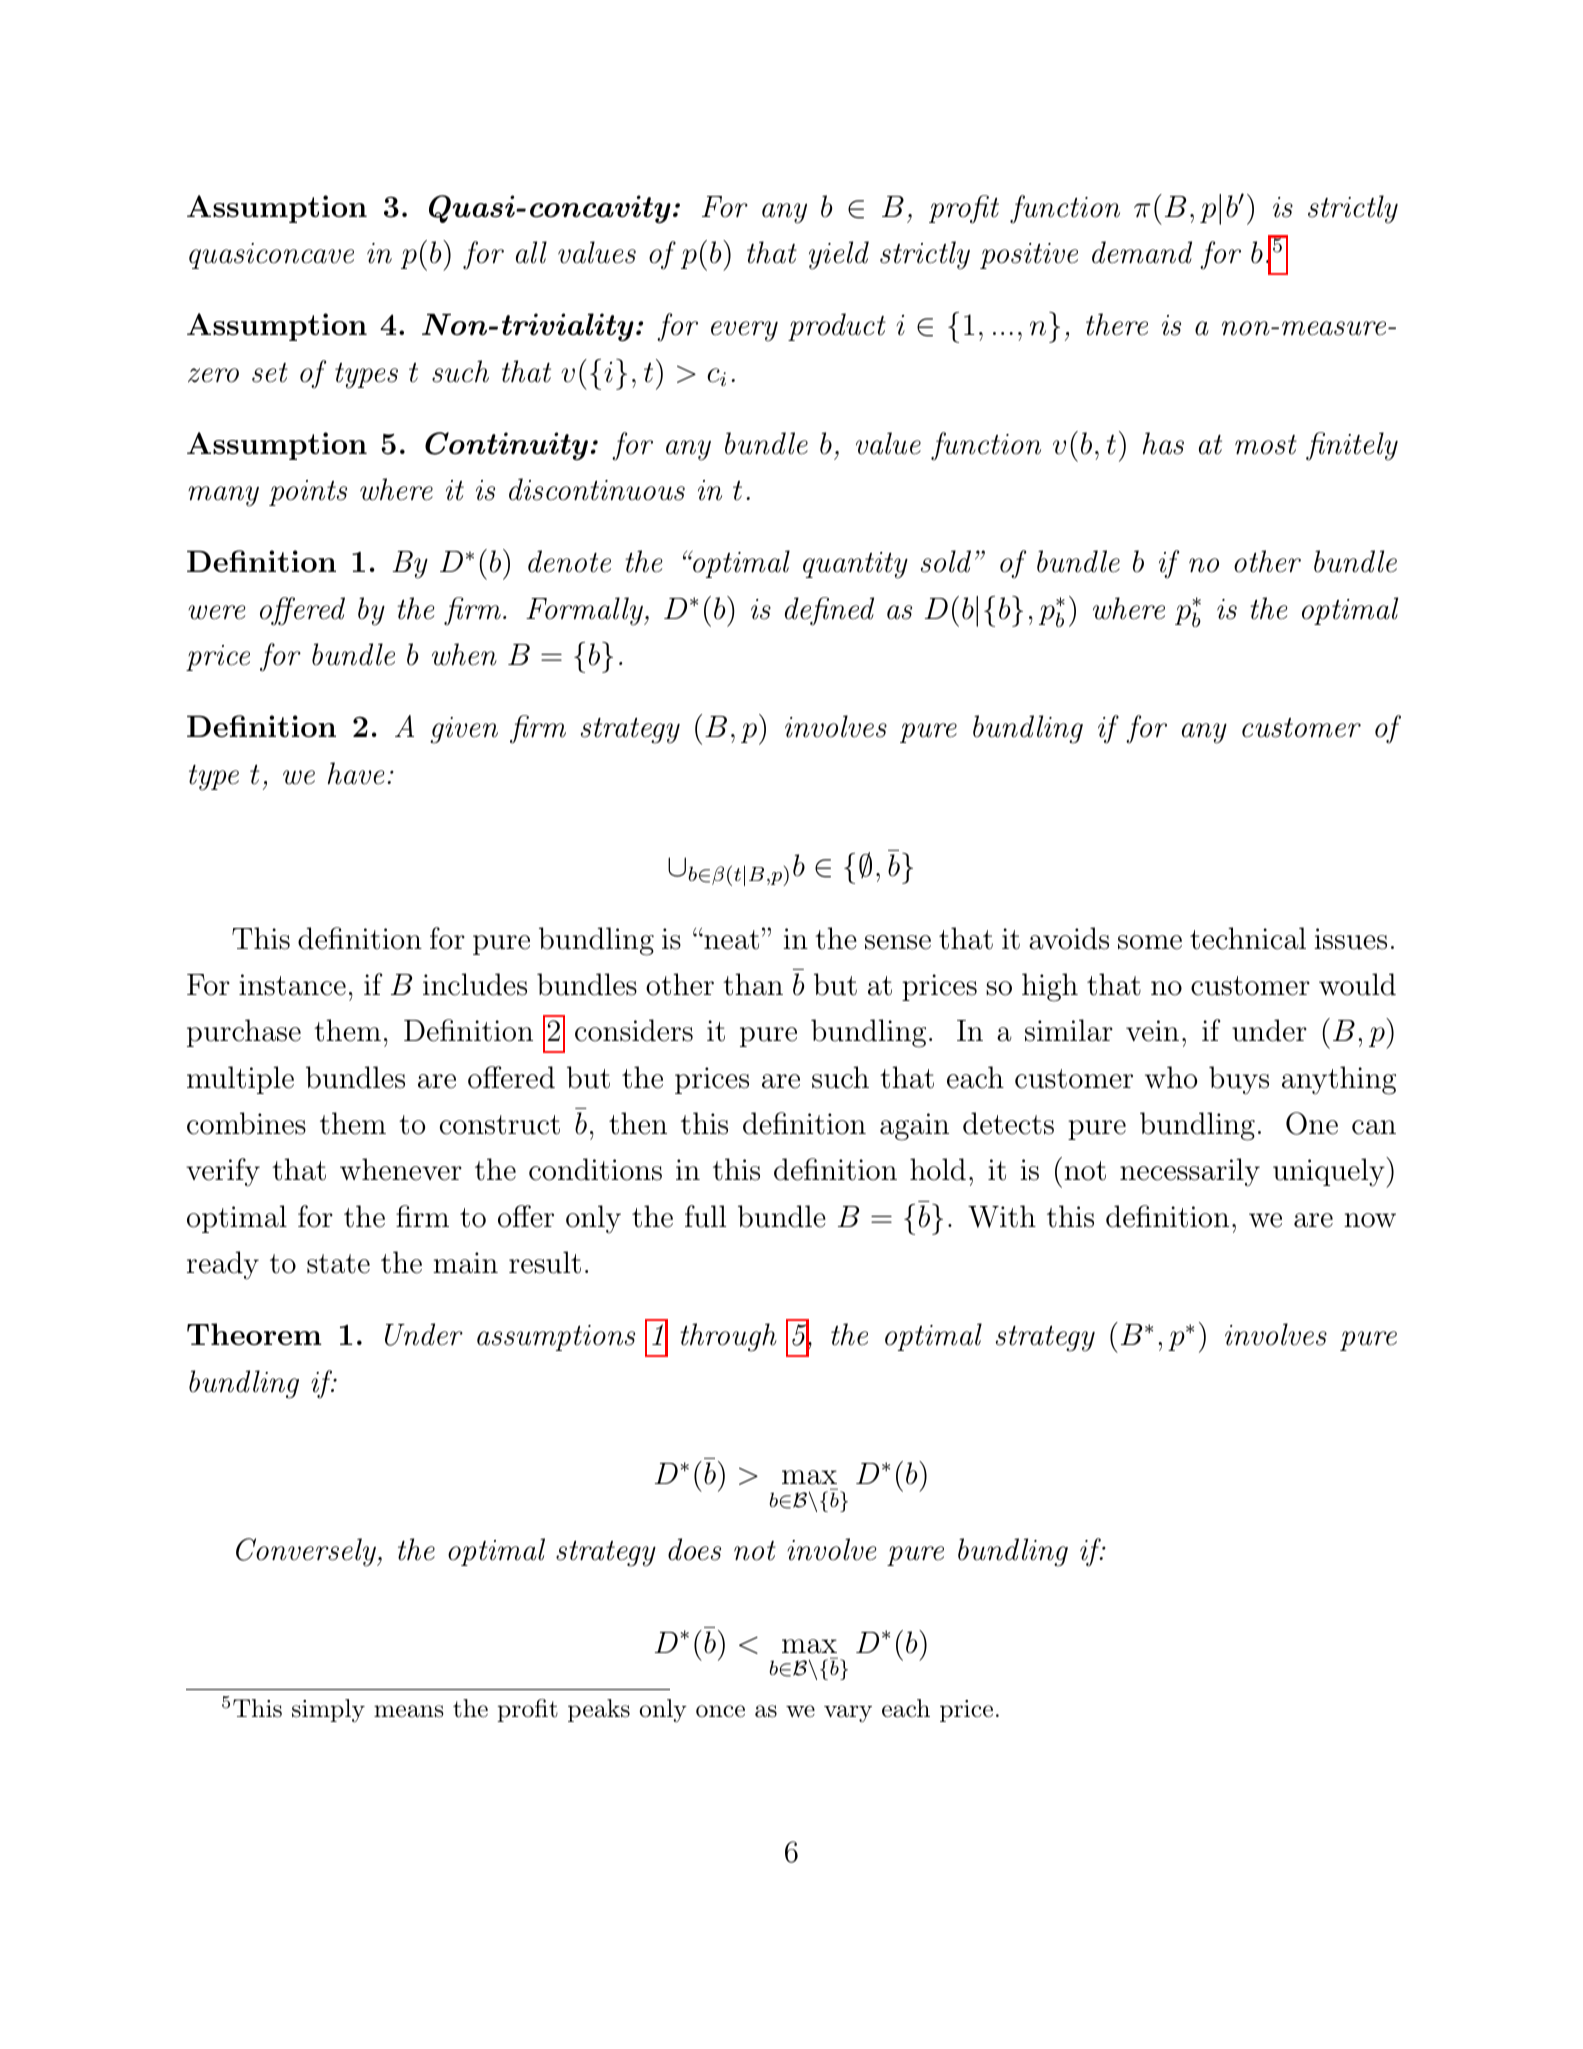 The image size is (1583, 2049). I want to click on now, so click(1370, 1220).
